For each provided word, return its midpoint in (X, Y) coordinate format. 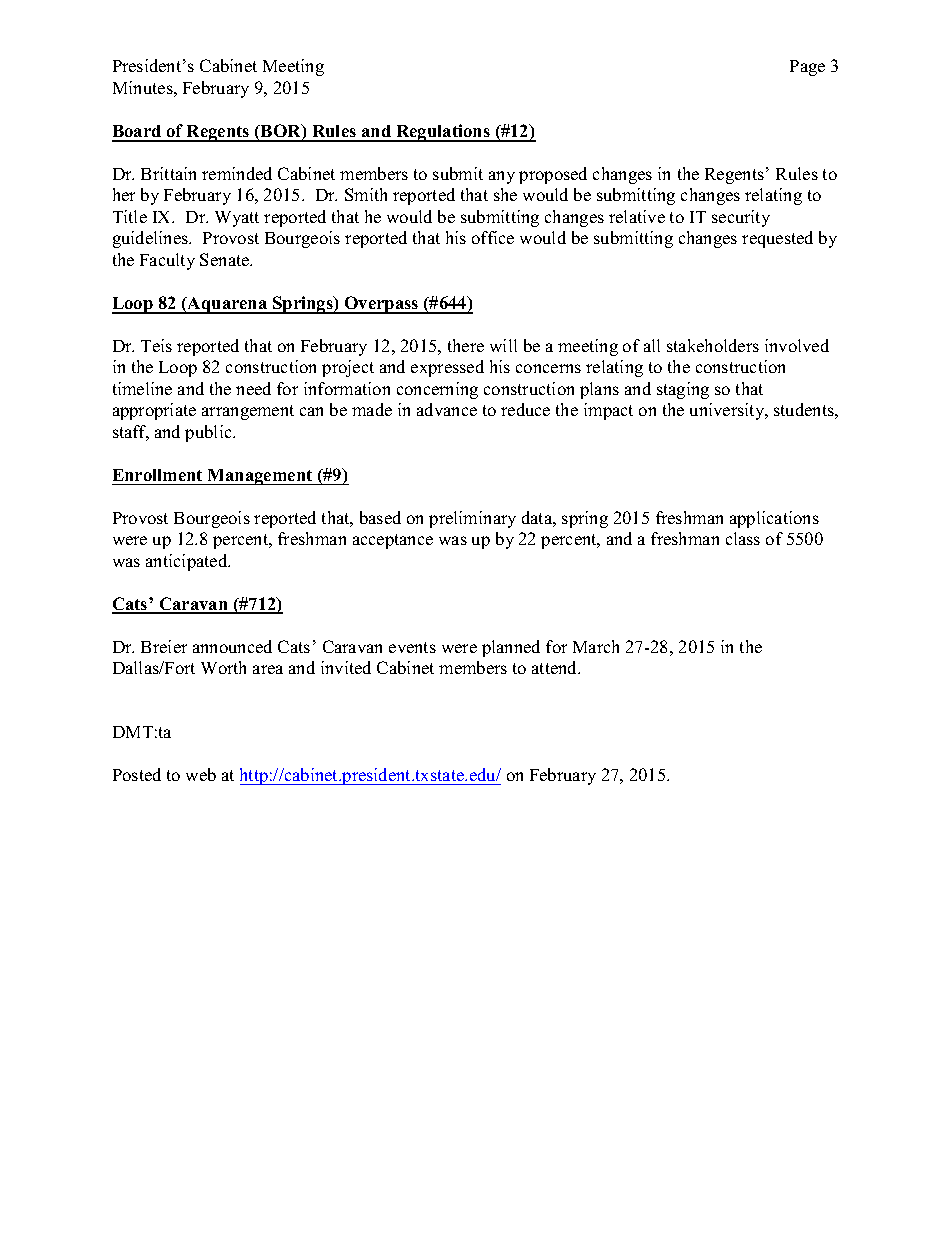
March (596, 646)
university (728, 411)
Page (807, 68)
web (201, 774)
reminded (237, 173)
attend (556, 667)
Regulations (443, 133)
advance (447, 409)
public (210, 433)
